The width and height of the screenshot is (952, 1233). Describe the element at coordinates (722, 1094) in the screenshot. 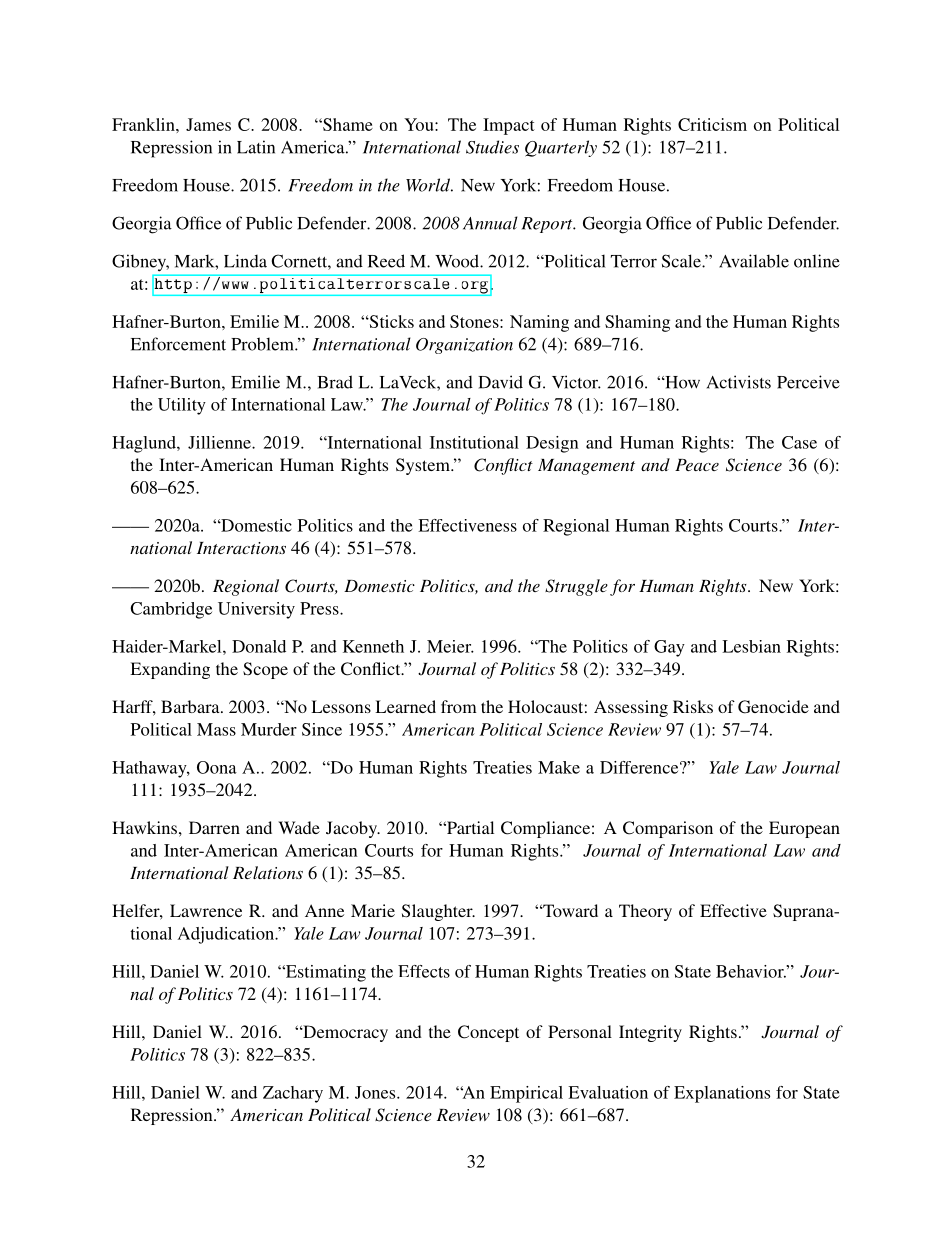

I see `Explanations` at that location.
